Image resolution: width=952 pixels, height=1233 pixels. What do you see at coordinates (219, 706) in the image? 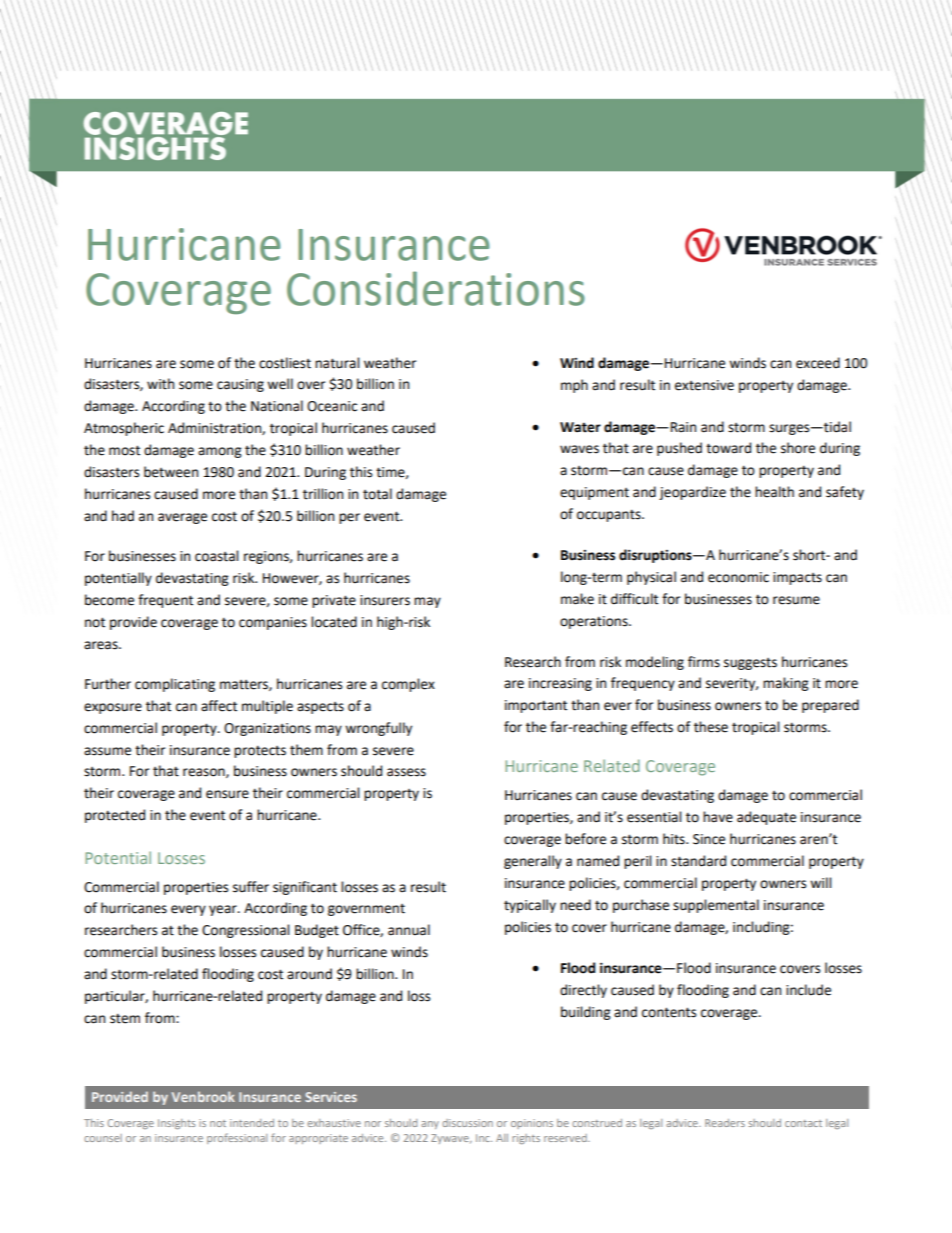
I see `affect` at bounding box center [219, 706].
